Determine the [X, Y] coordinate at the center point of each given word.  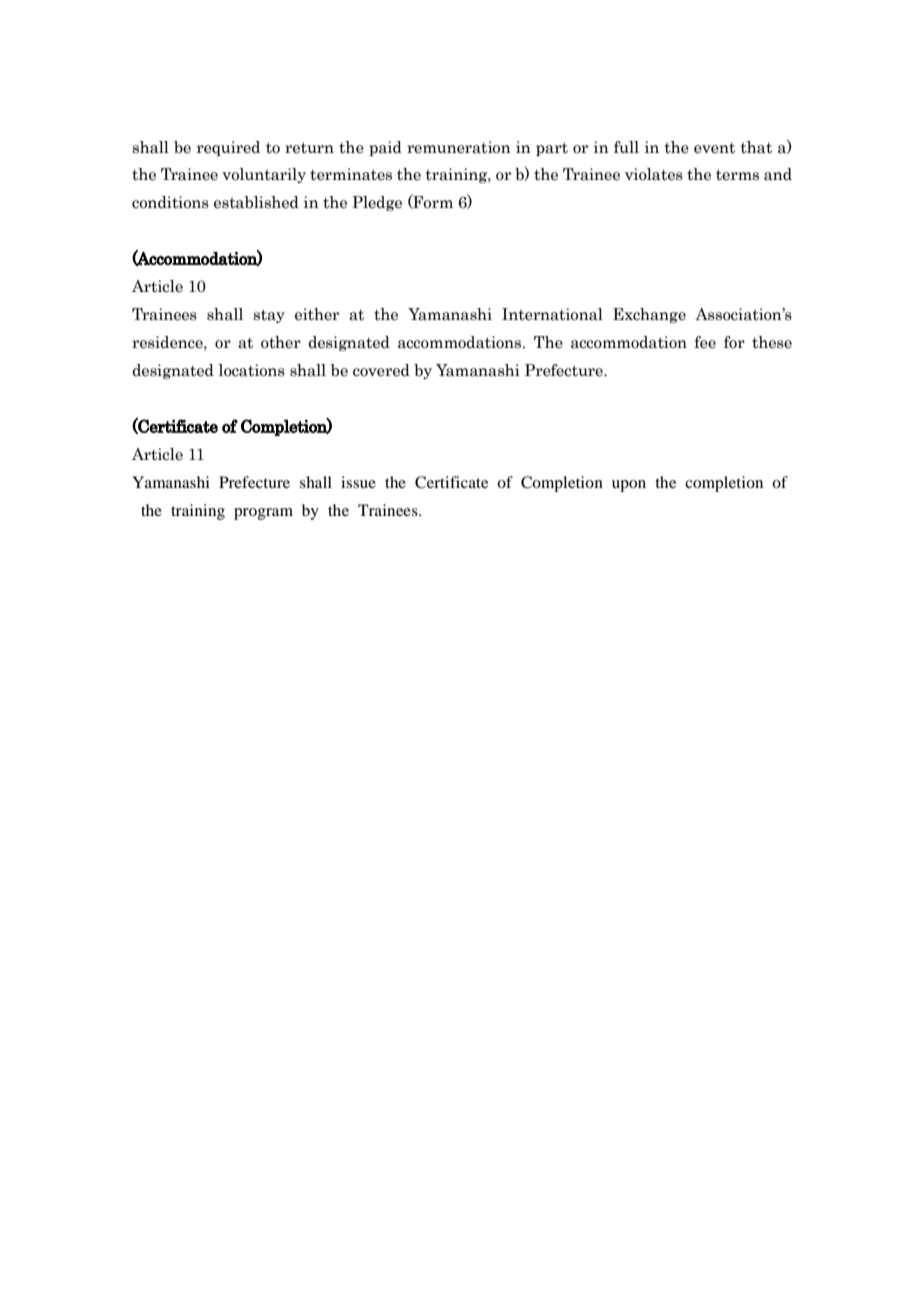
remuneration [459, 147]
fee [705, 342]
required [228, 148]
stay [269, 316]
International [552, 314]
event [714, 148]
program [263, 514]
